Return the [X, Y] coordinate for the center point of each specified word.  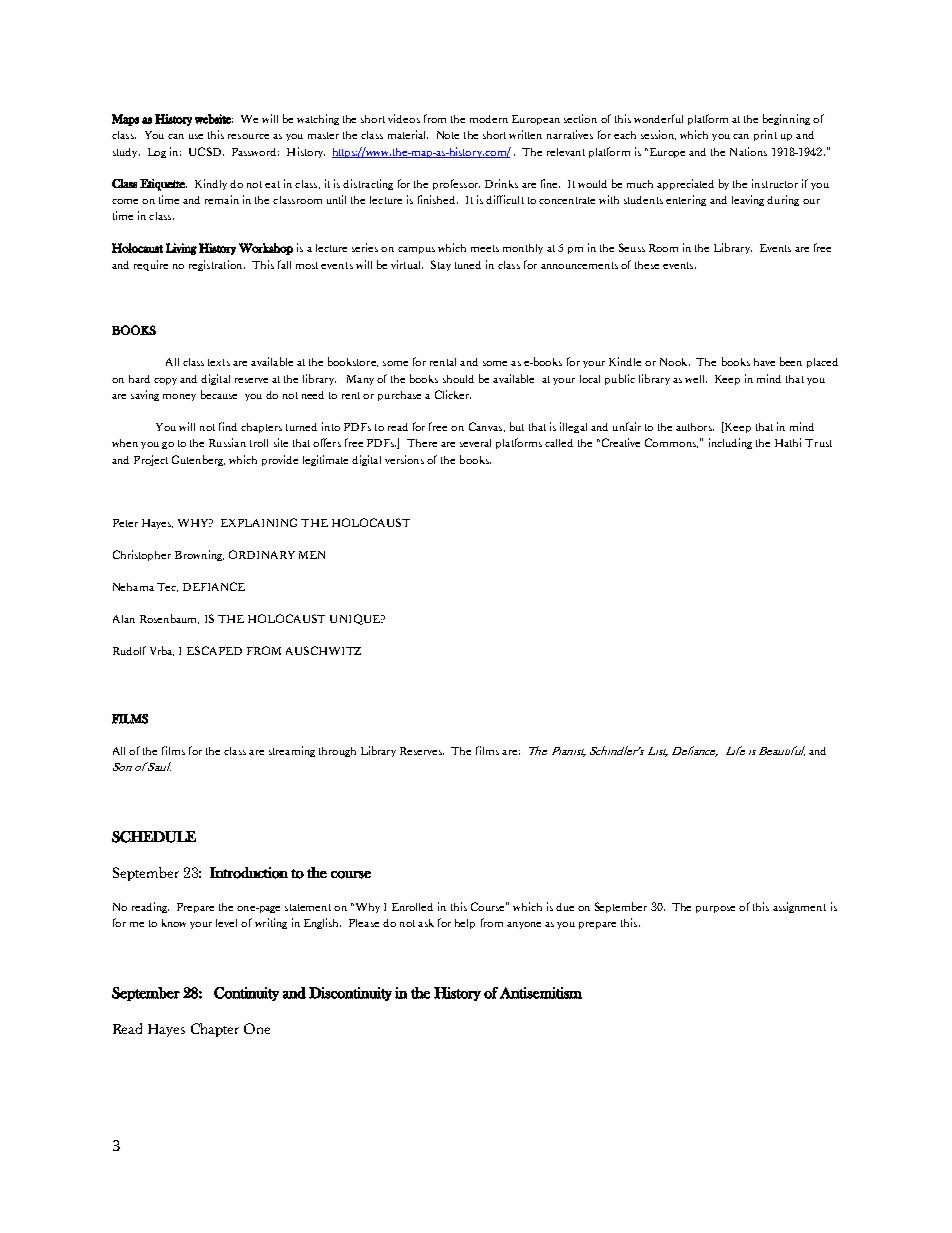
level [226, 923]
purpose [715, 909]
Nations [748, 151]
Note [448, 135]
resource [248, 136]
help [465, 924]
